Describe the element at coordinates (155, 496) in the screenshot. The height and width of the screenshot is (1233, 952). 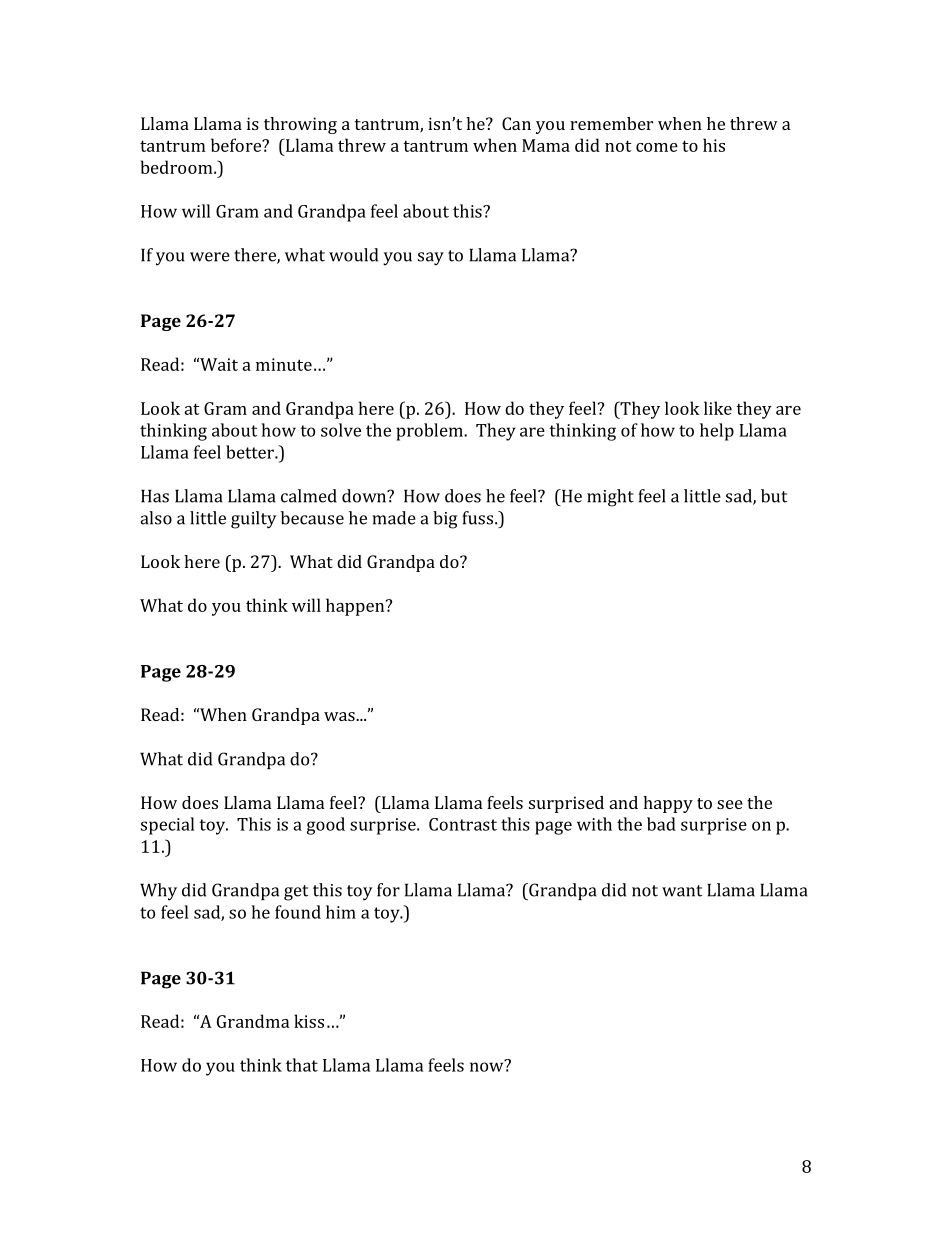
I see `Has` at that location.
